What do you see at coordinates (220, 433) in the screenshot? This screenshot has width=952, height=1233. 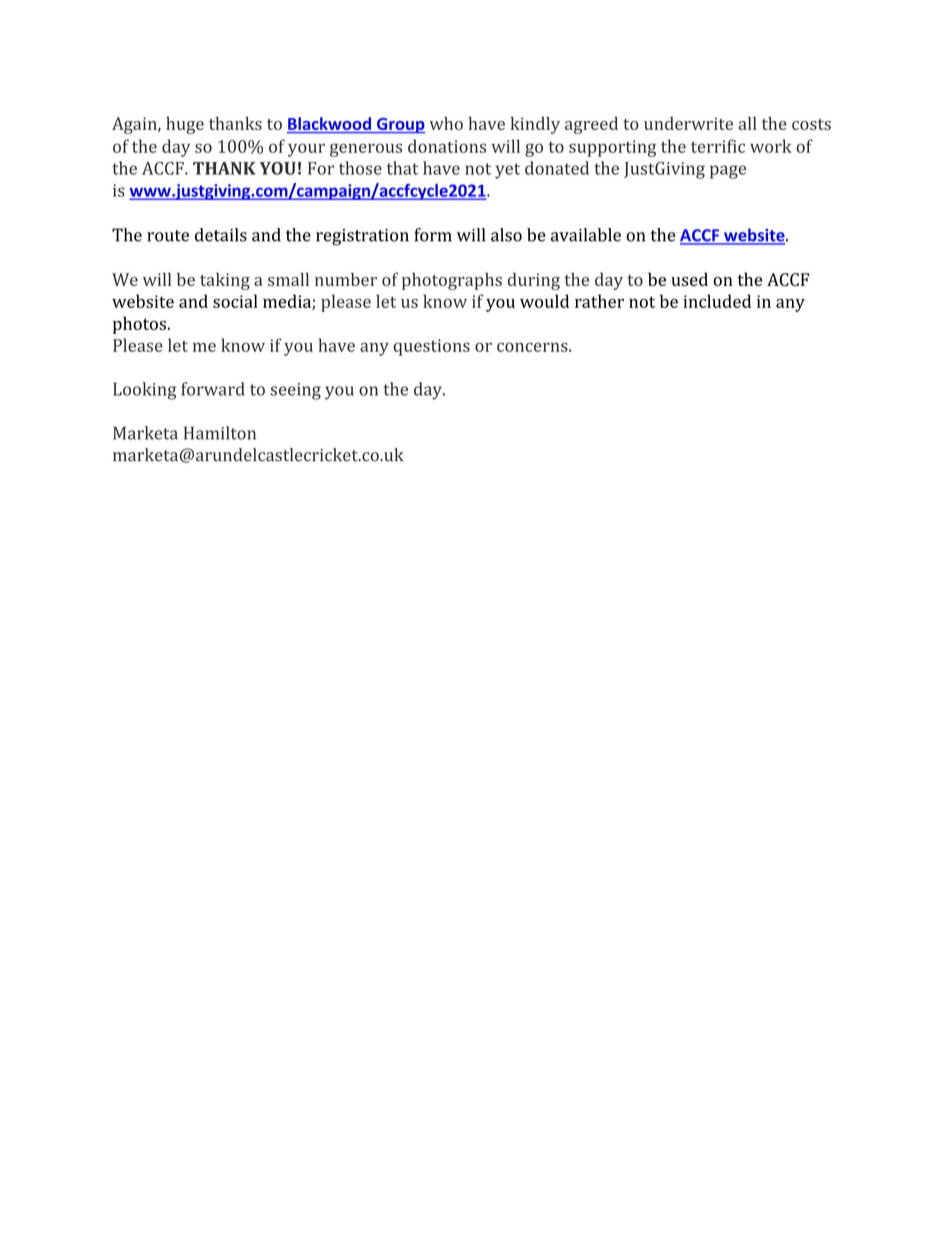 I see `Hamilton` at bounding box center [220, 433].
